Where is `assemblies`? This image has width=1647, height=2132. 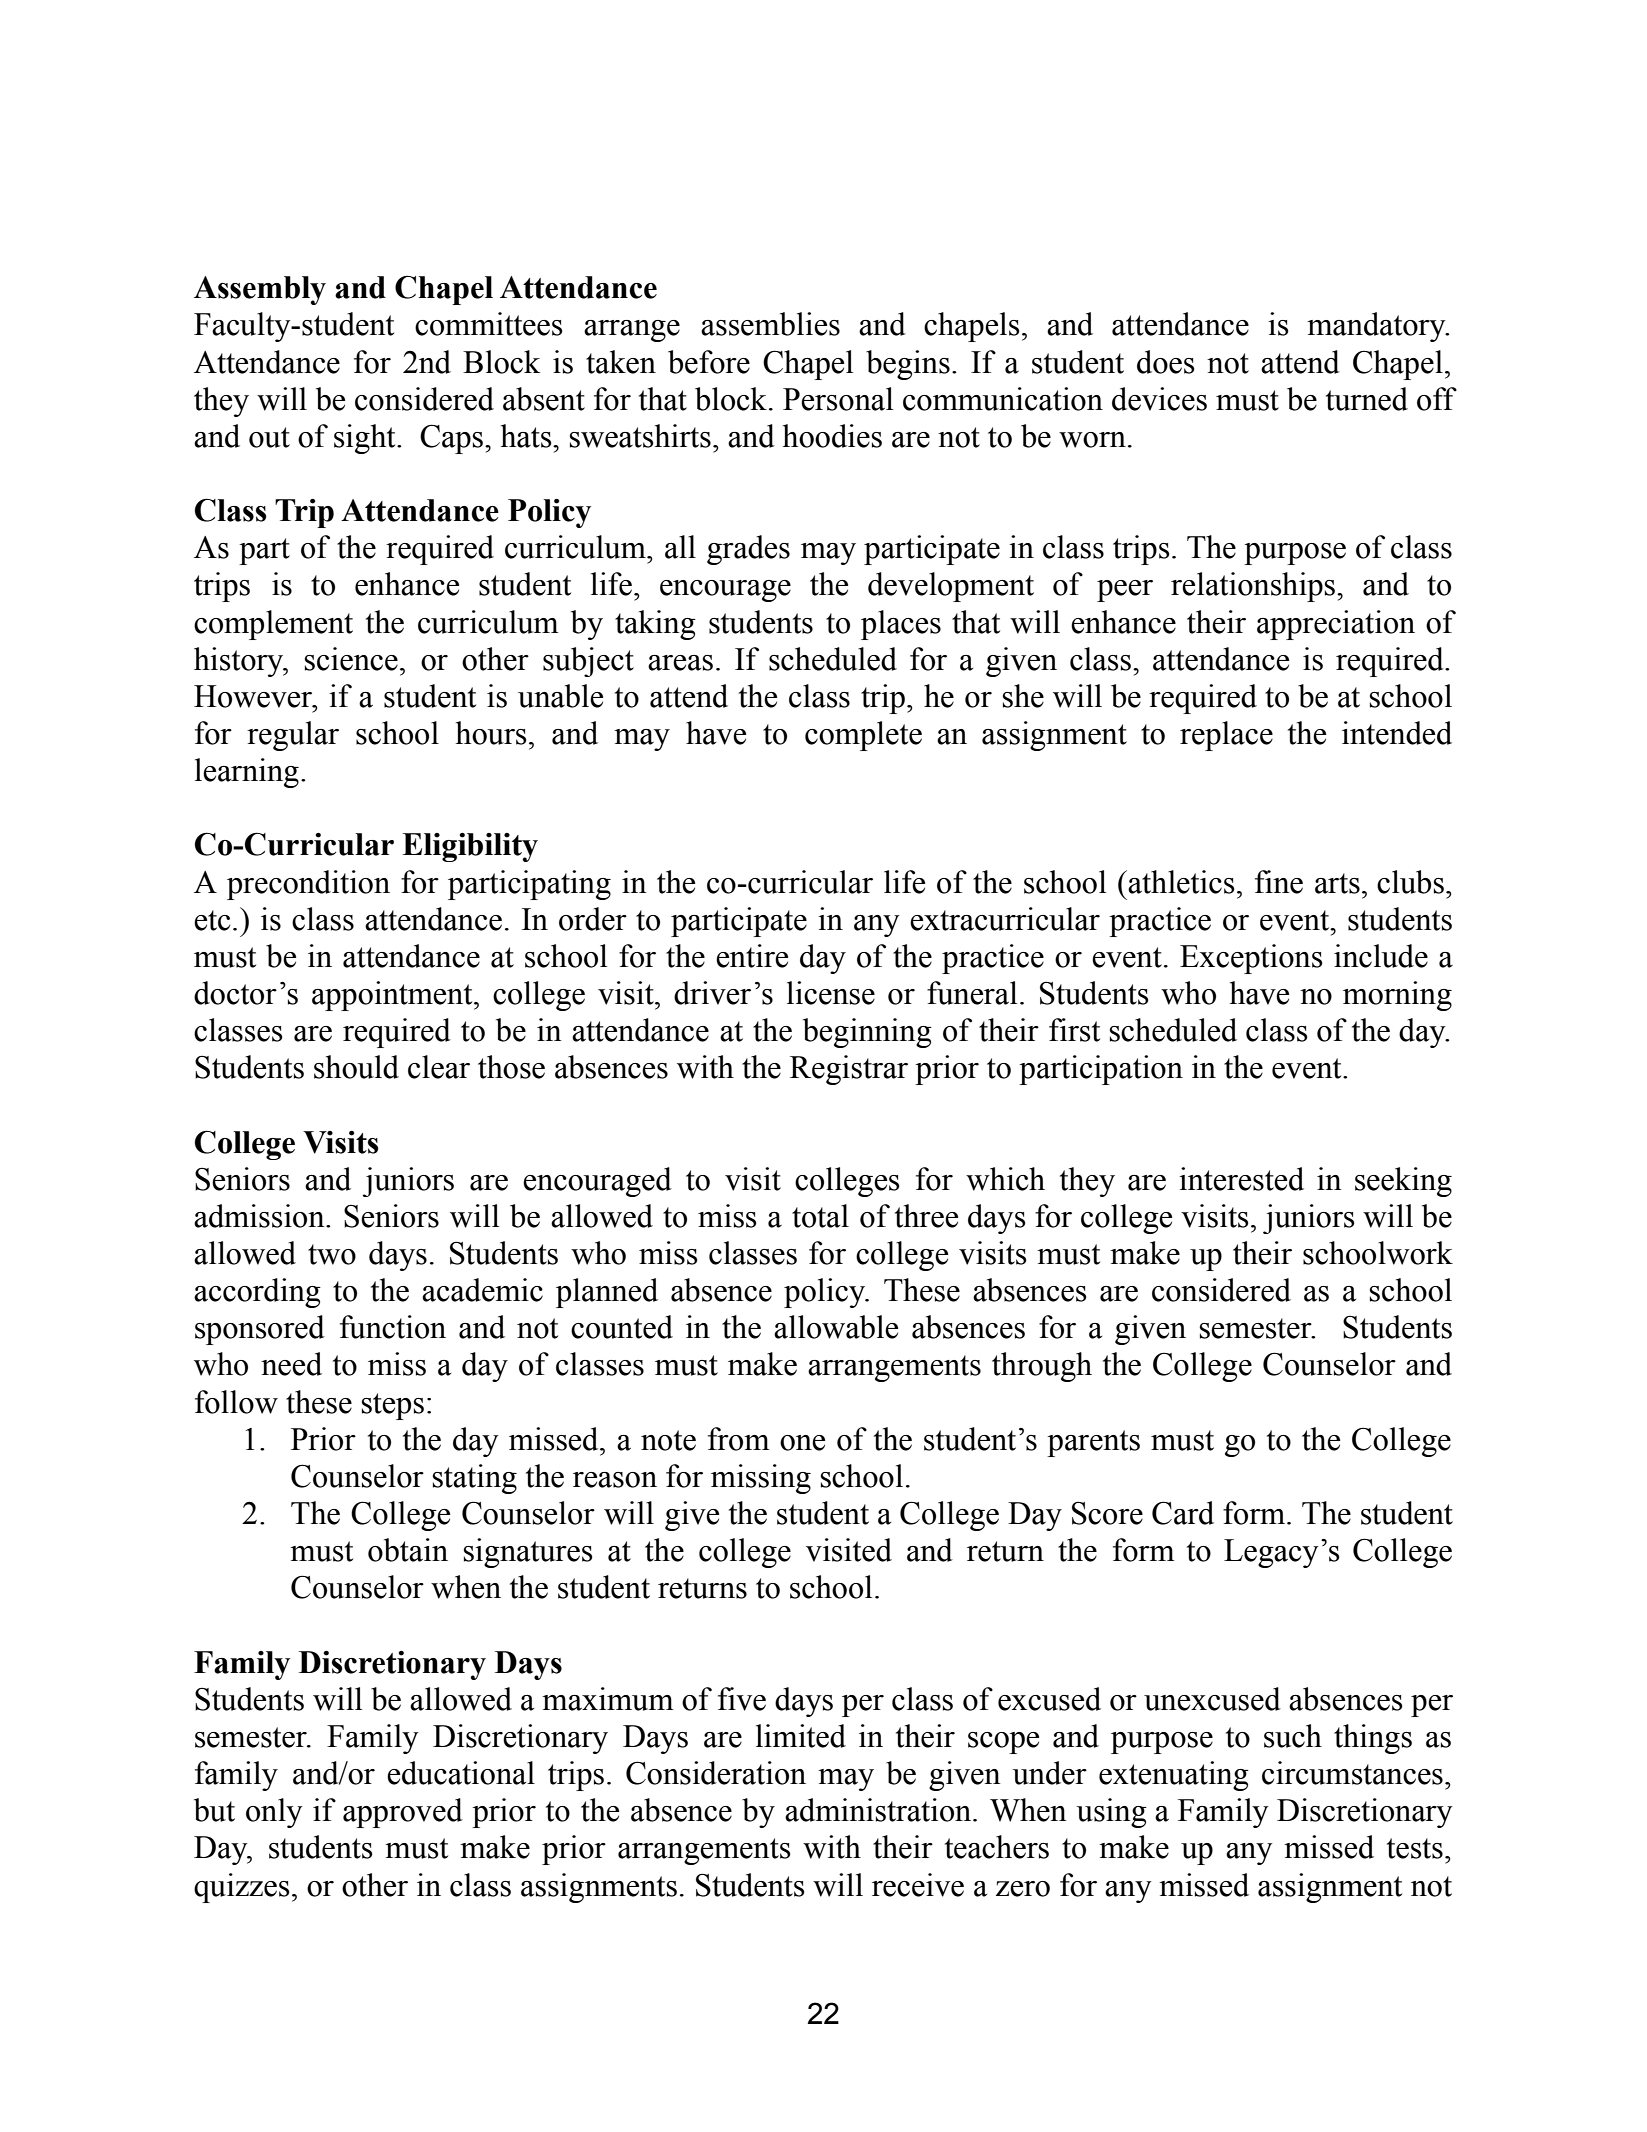
assemblies is located at coordinates (770, 324).
